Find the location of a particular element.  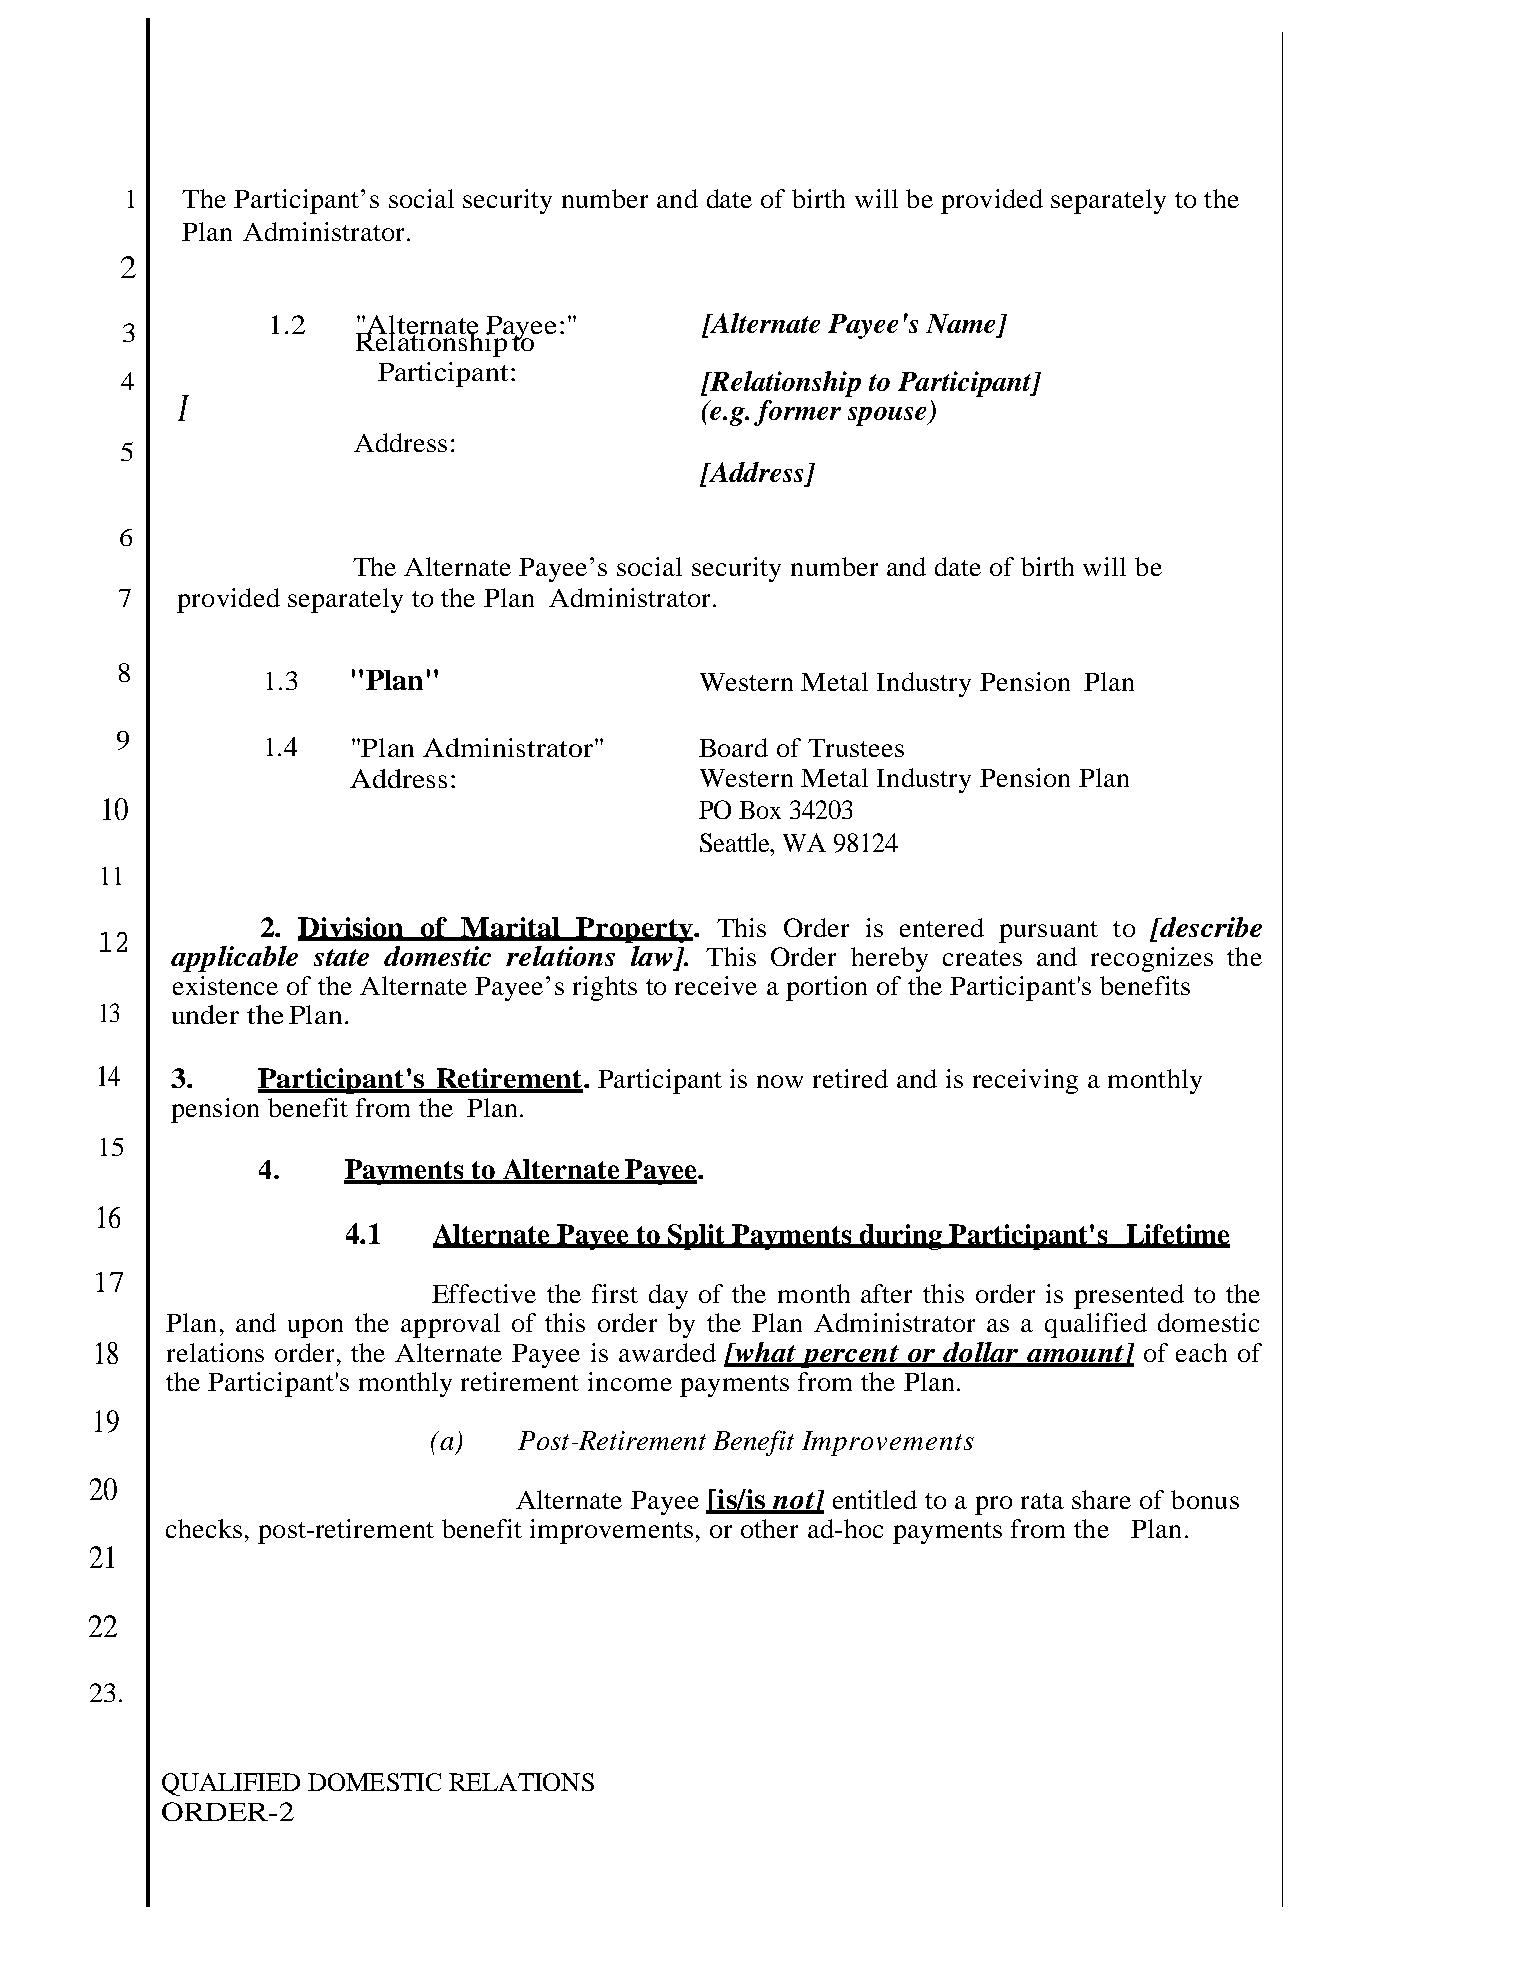

presented is located at coordinates (1129, 1296).
